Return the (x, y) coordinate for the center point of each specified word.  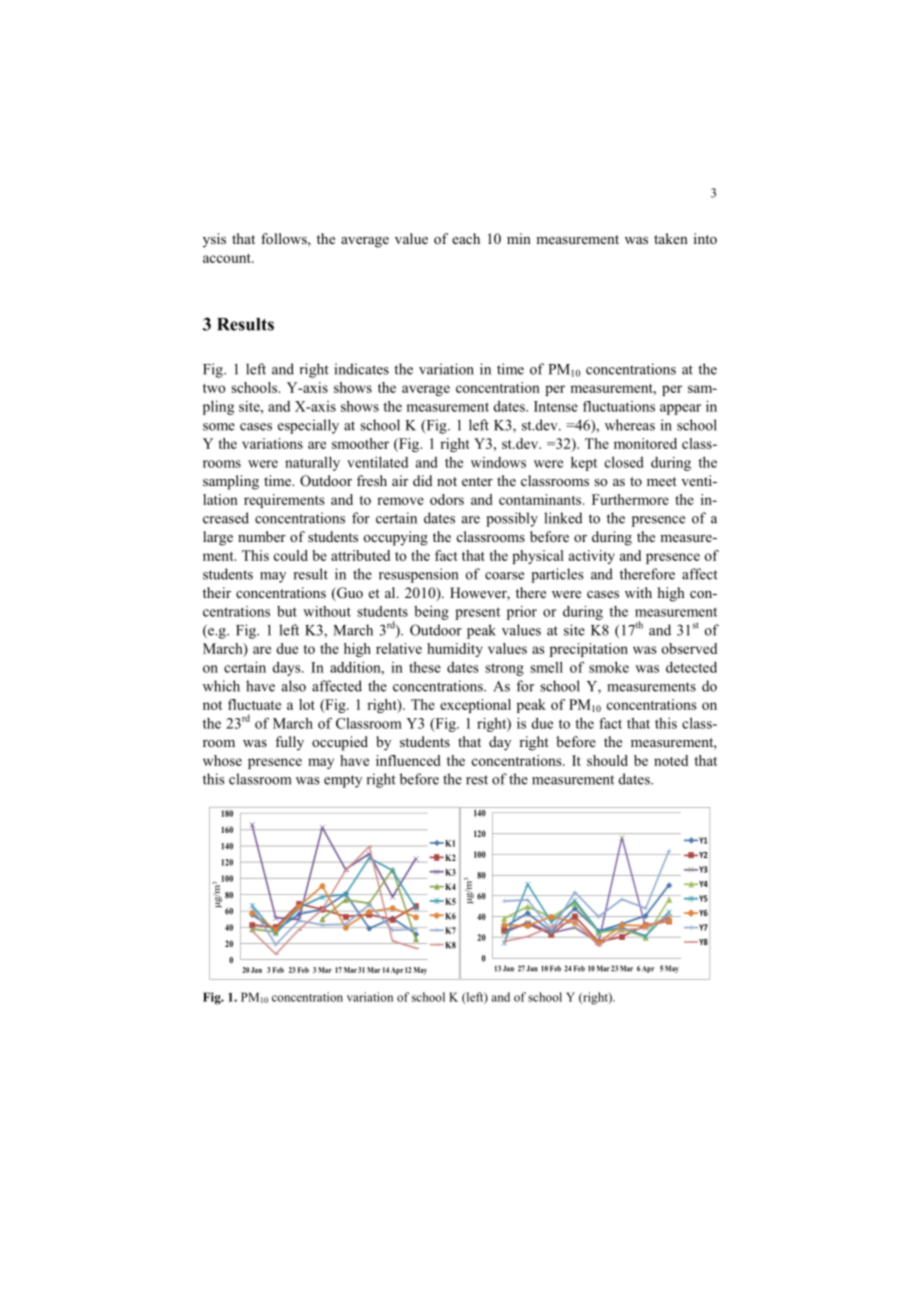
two (214, 388)
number (262, 536)
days (288, 668)
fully (289, 743)
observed (689, 648)
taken (671, 238)
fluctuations (619, 406)
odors (447, 499)
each (466, 238)
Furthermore (630, 499)
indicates (362, 369)
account (228, 258)
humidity (455, 650)
